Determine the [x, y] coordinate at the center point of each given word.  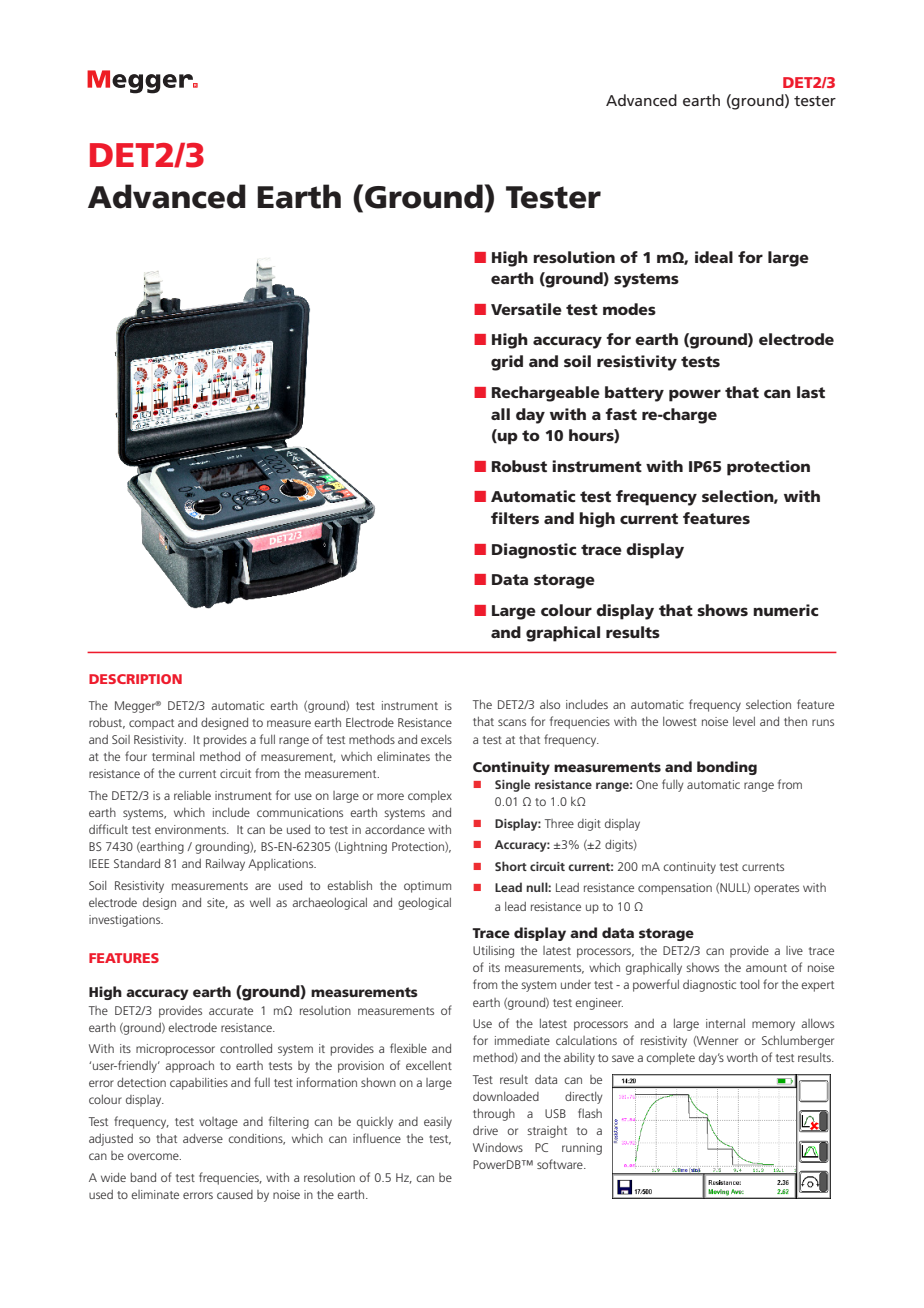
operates [776, 889]
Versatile [526, 309]
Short [511, 866]
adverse [203, 1138]
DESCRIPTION [135, 679]
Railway [225, 865]
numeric [785, 610]
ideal [714, 257]
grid [507, 363]
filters [515, 518]
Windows [498, 1147]
